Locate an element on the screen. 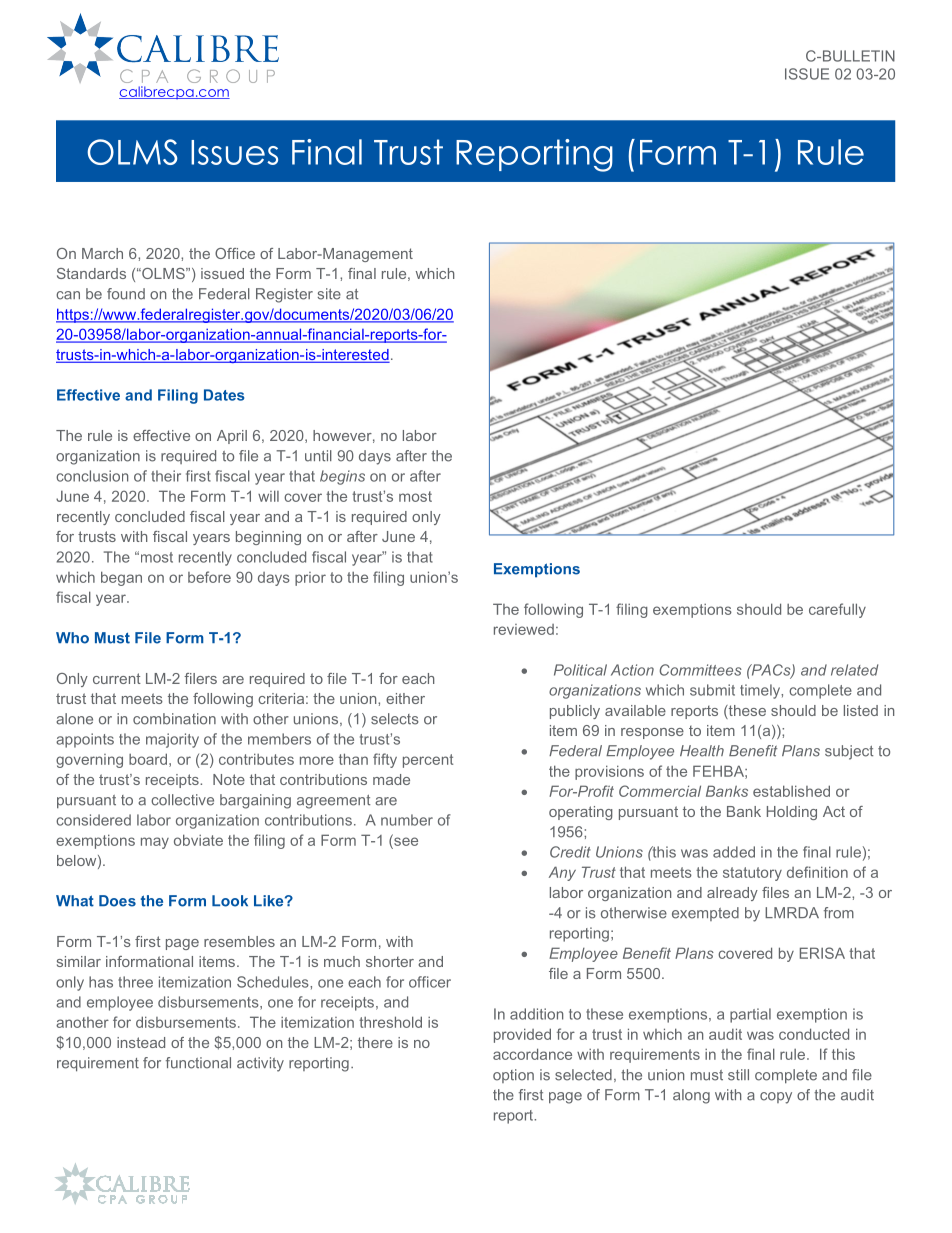 The width and height of the screenshot is (952, 1233). submit is located at coordinates (712, 690).
